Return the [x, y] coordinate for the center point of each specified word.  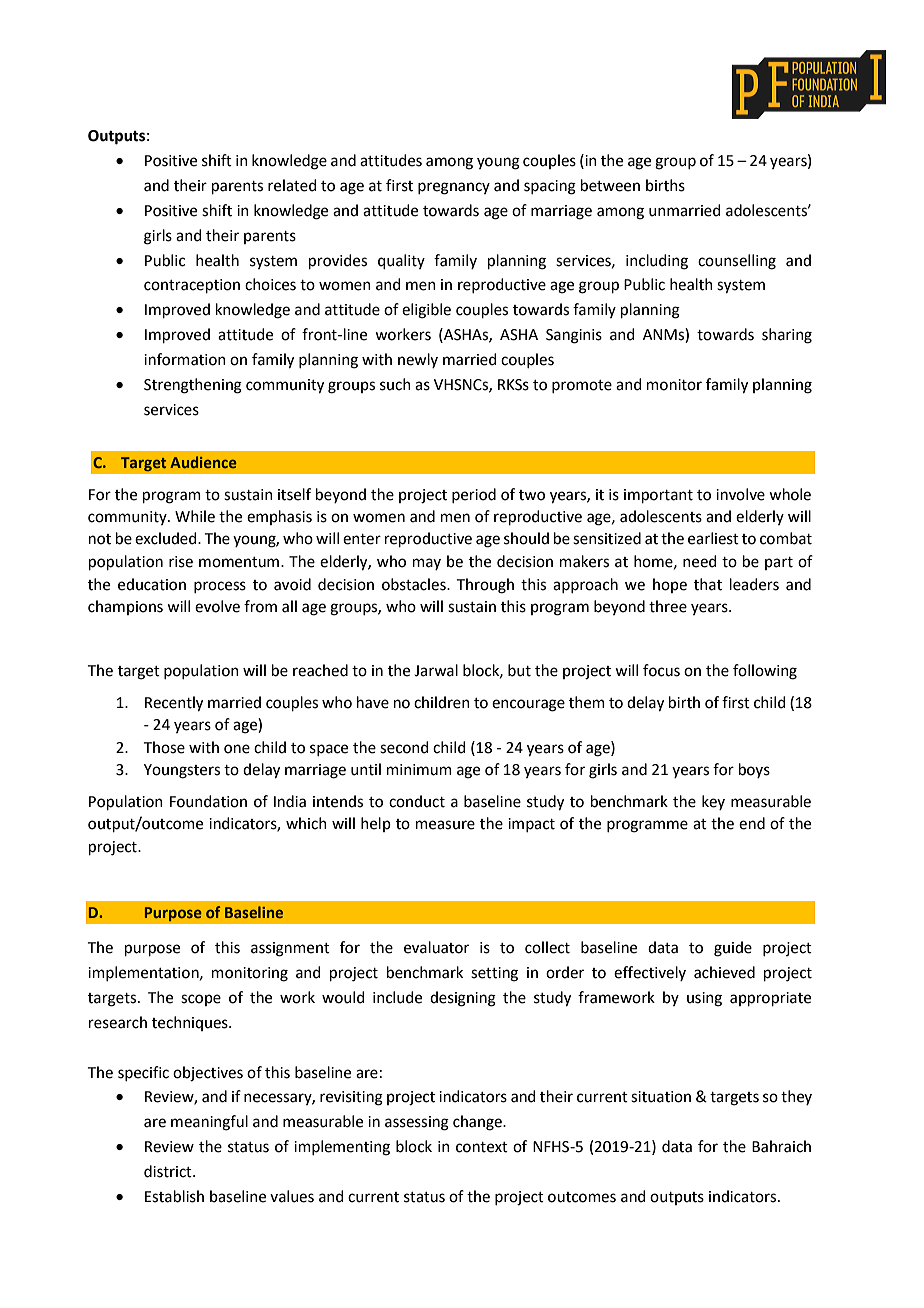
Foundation [208, 801]
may [427, 564]
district [169, 1171]
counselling [737, 262]
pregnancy [454, 188]
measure [445, 825]
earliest [713, 538]
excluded [167, 538]
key [713, 802]
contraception [192, 286]
